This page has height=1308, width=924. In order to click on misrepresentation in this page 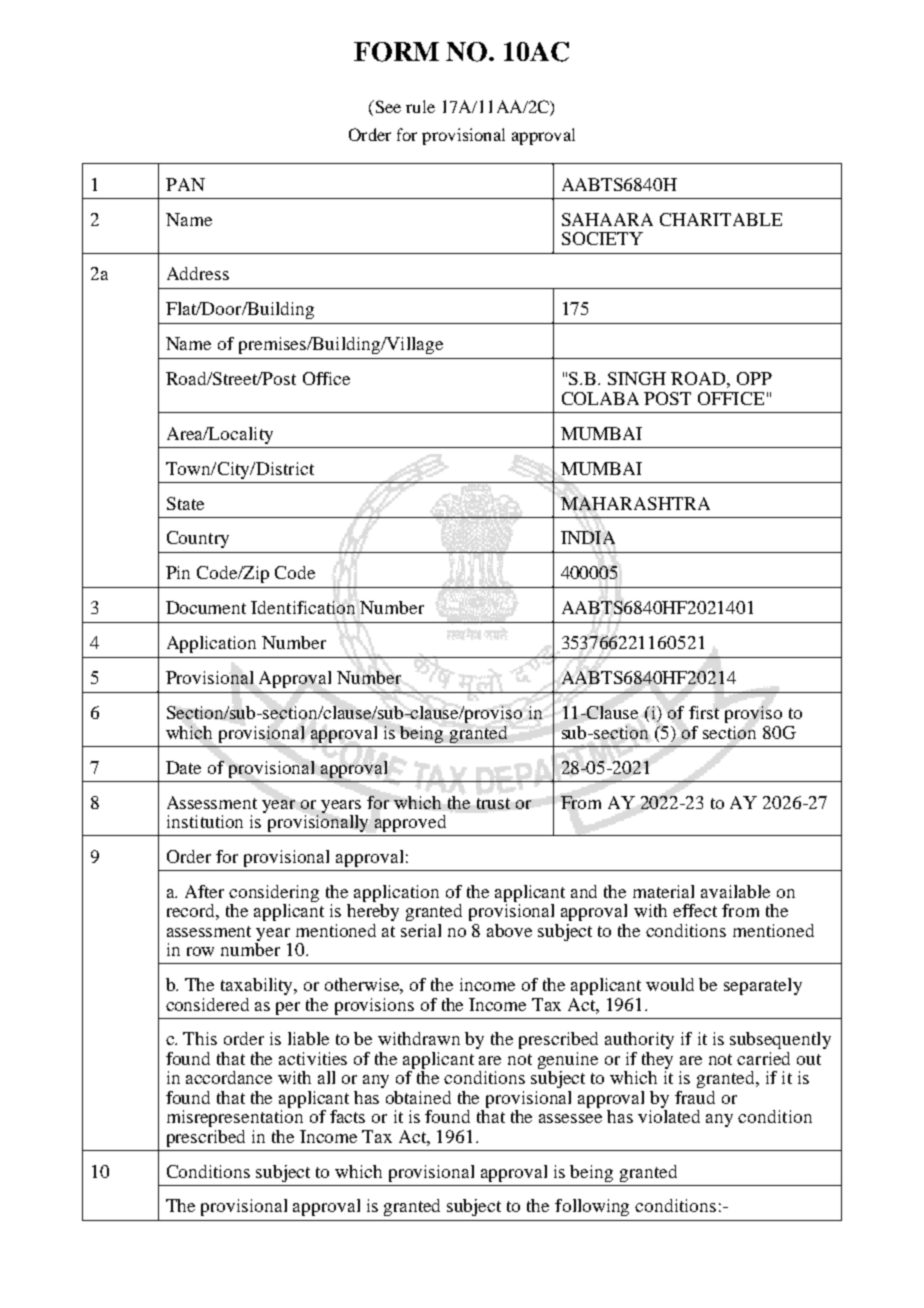, I will do `click(235, 1117)`.
